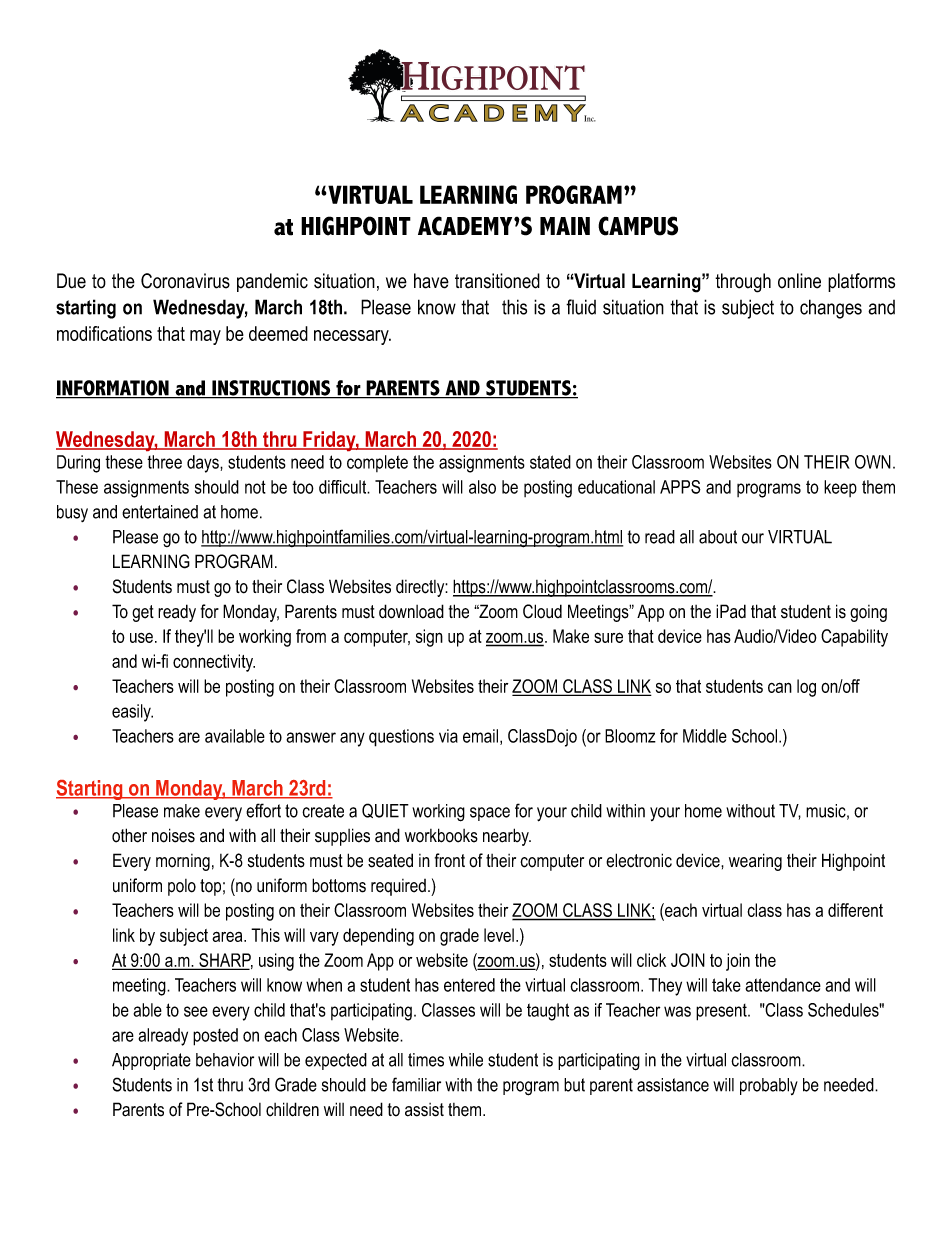  I want to click on get, so click(143, 613).
